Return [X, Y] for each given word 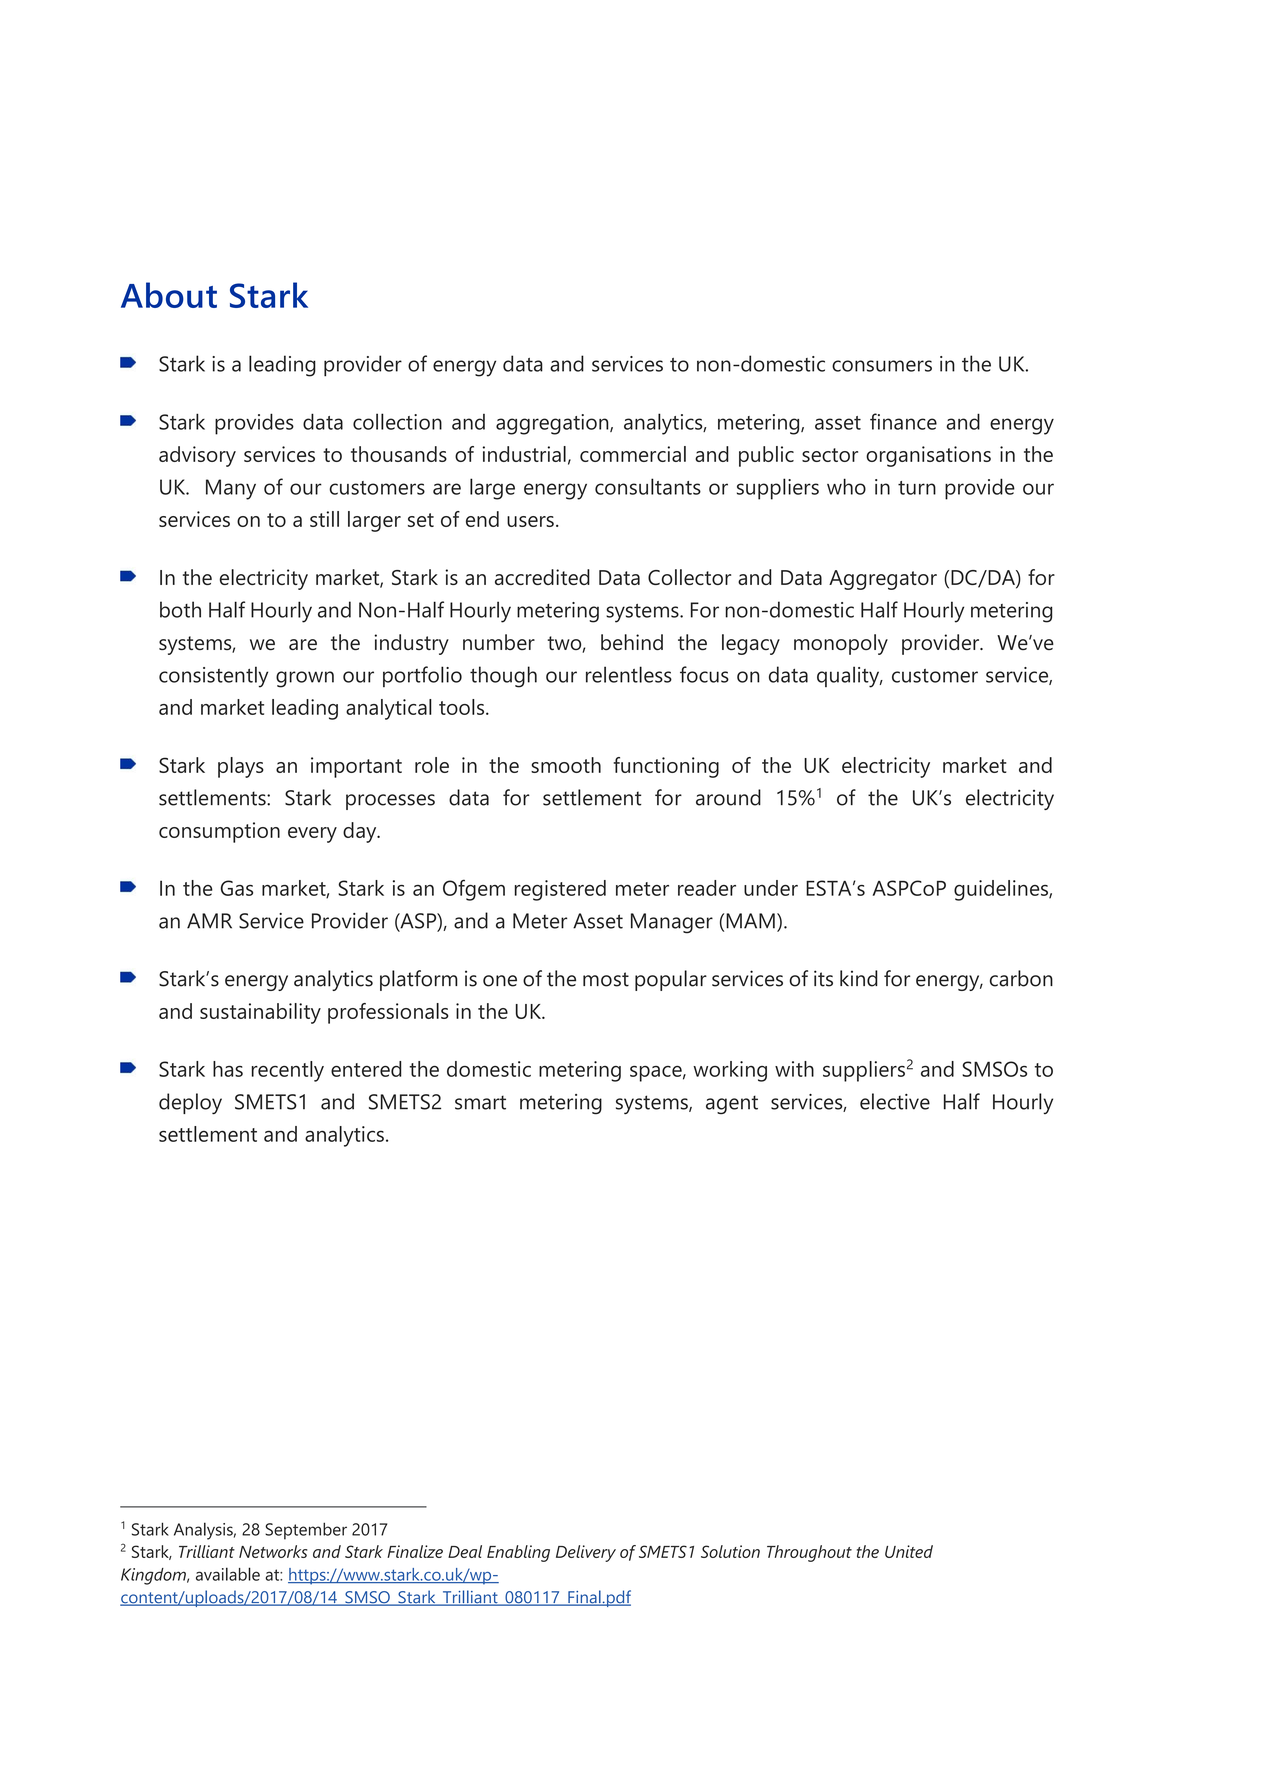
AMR [209, 921]
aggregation [553, 424]
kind [859, 978]
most [606, 979]
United [909, 1551]
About [169, 295]
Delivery [586, 1553]
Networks [273, 1551]
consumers [882, 366]
